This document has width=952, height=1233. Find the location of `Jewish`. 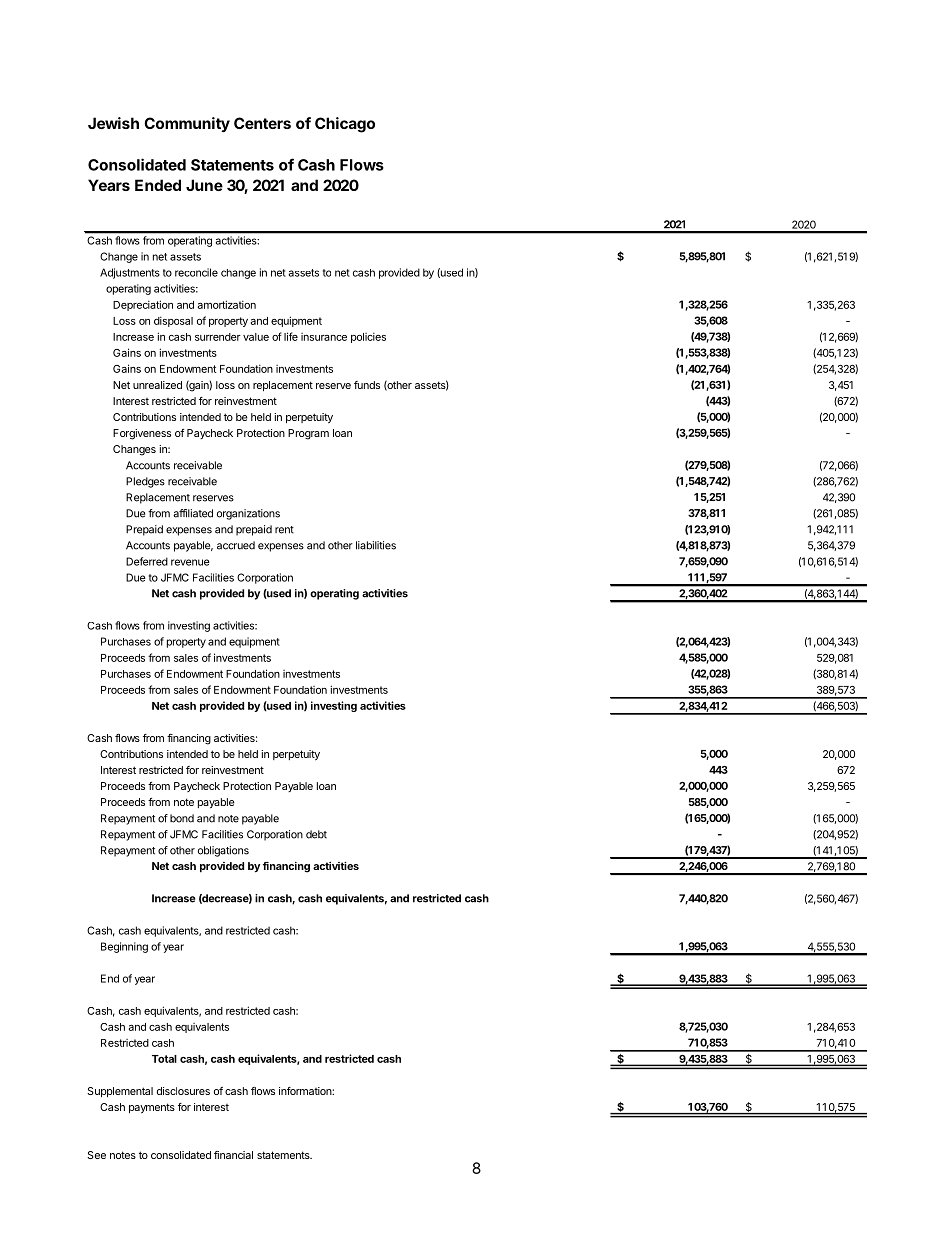

Jewish is located at coordinates (113, 123).
